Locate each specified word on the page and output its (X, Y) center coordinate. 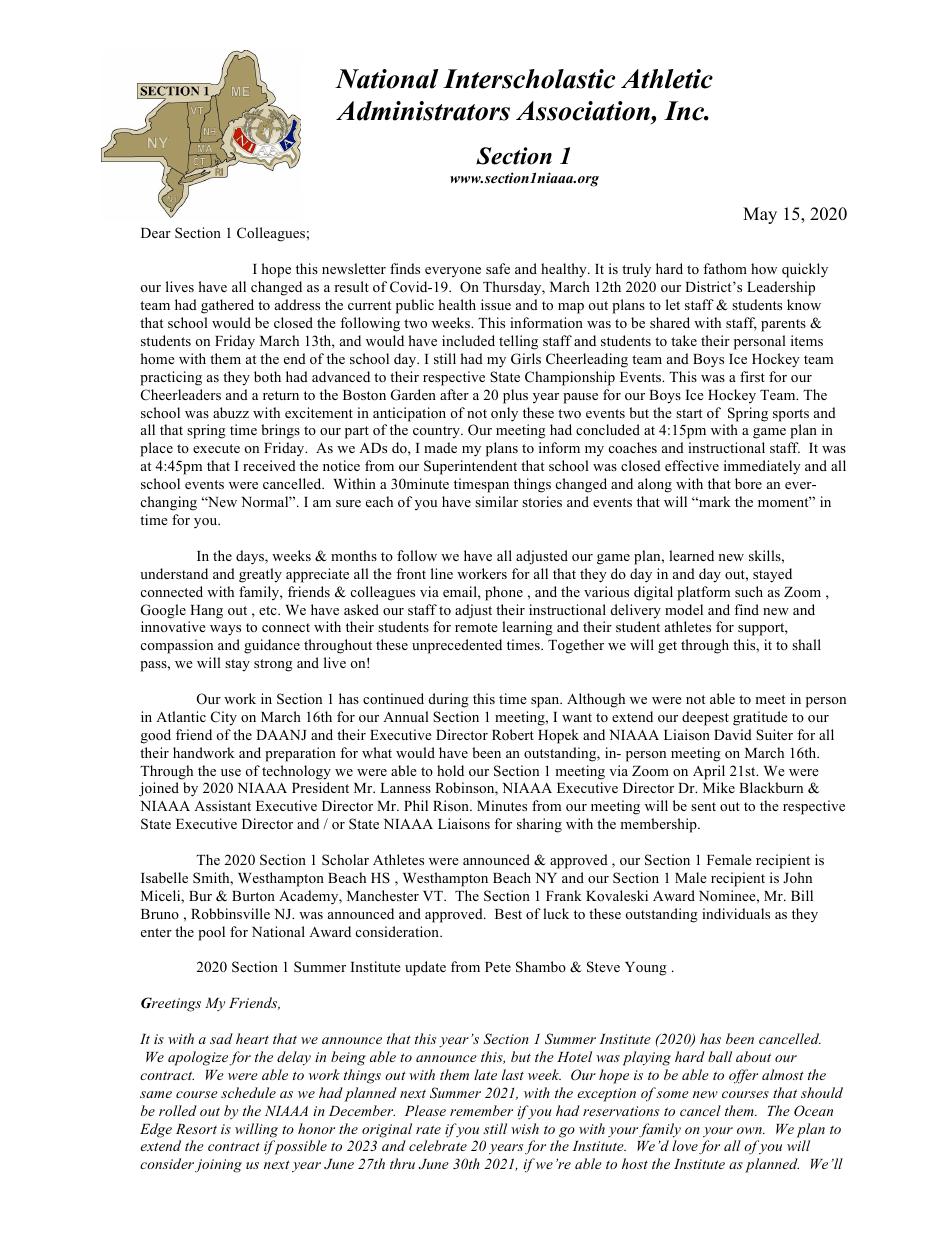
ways (225, 630)
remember (481, 1110)
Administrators (423, 111)
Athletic (667, 79)
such (749, 591)
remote (476, 627)
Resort (196, 1129)
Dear (156, 233)
